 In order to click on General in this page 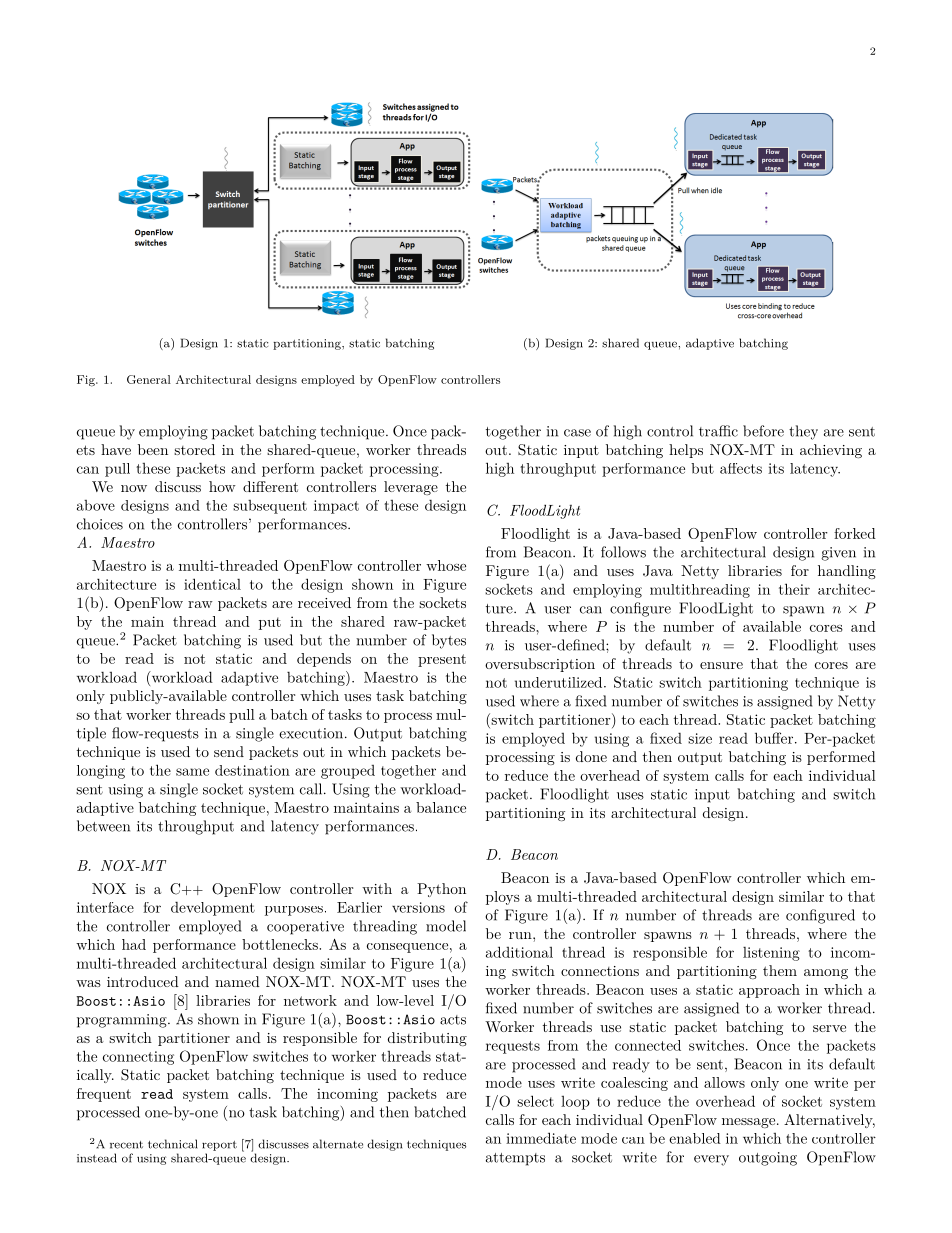, I will do `click(149, 379)`.
